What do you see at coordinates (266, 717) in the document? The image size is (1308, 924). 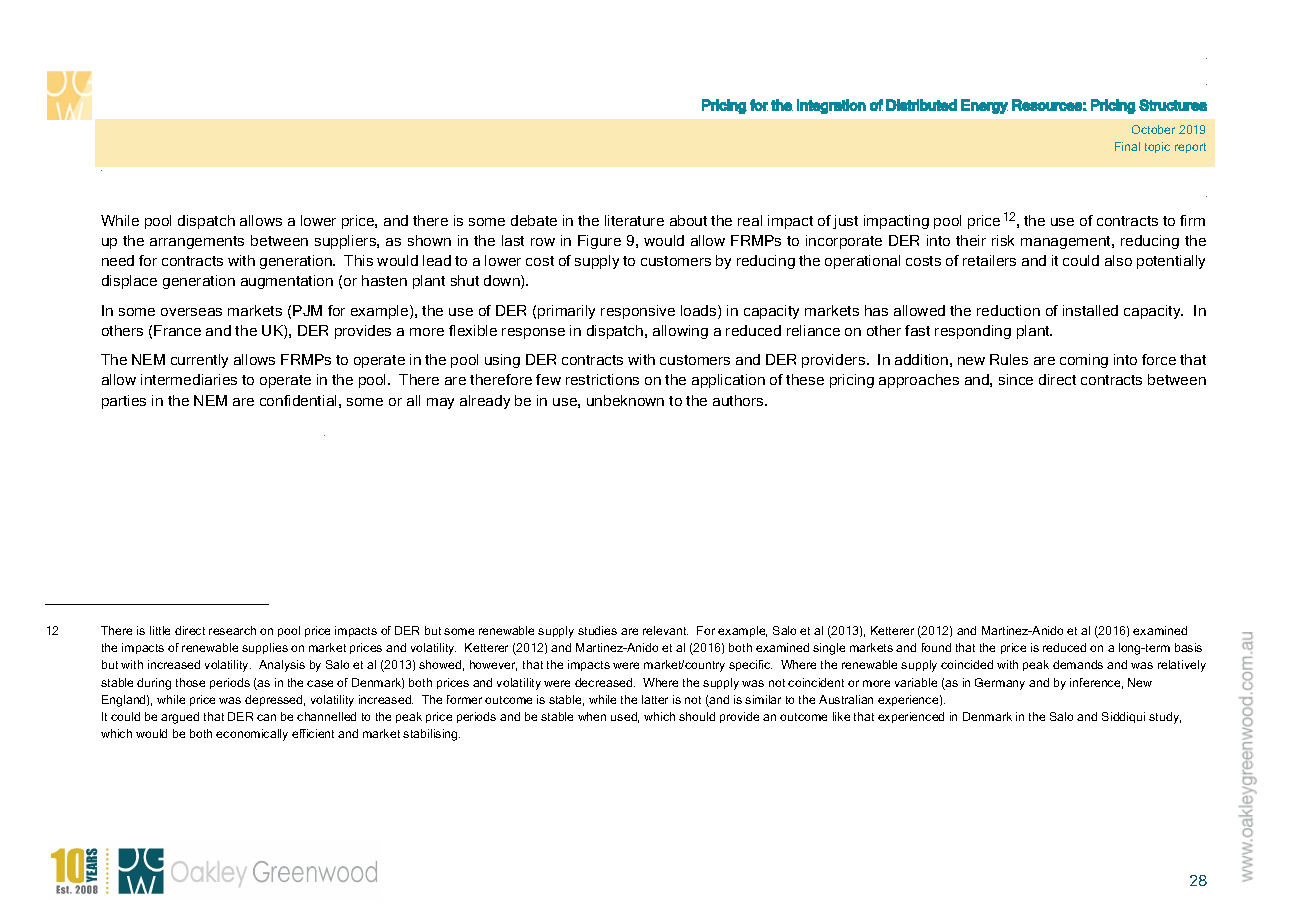 I see `can` at bounding box center [266, 717].
